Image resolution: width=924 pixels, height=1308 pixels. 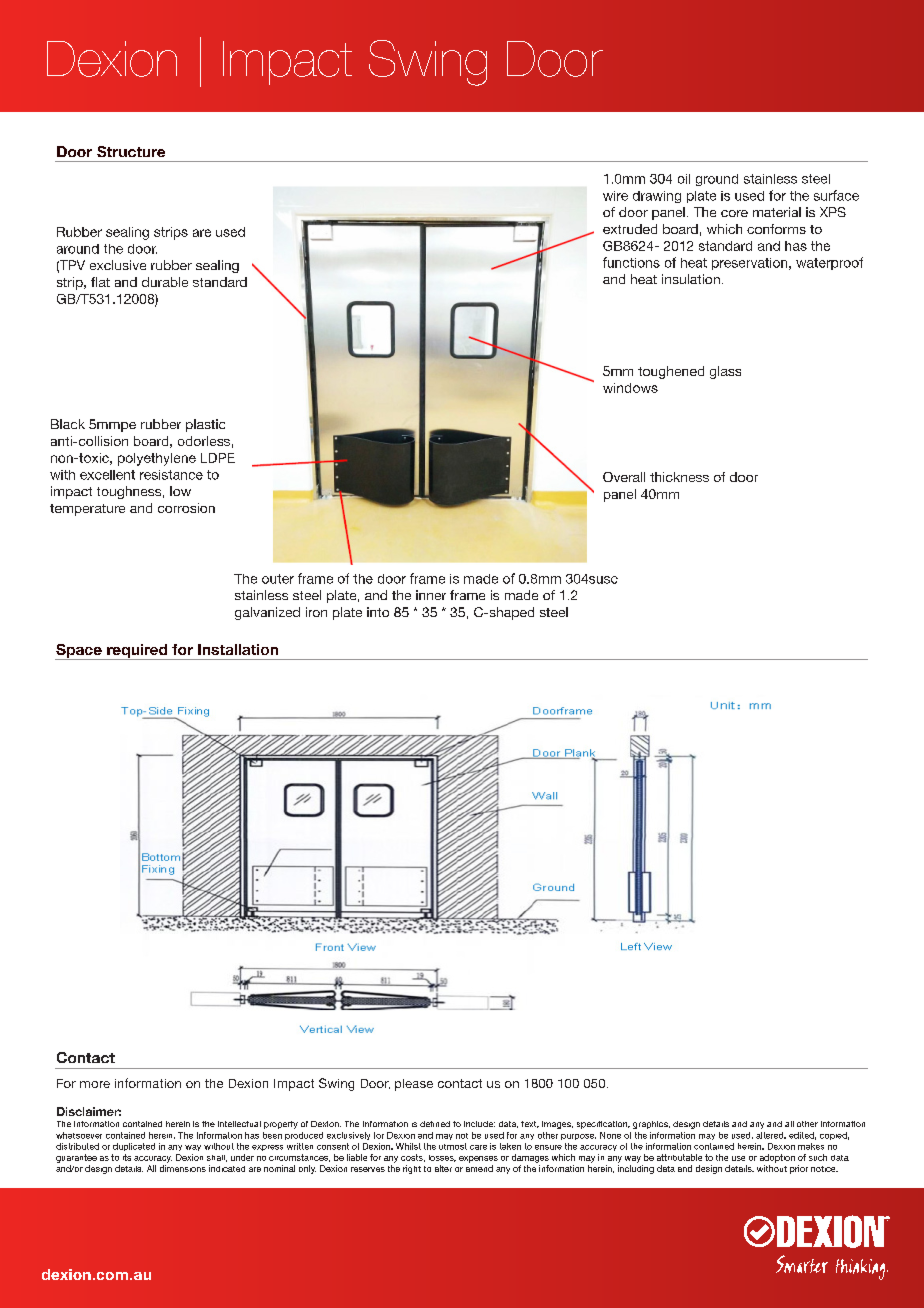 What do you see at coordinates (431, 595) in the image?
I see `inner` at bounding box center [431, 595].
